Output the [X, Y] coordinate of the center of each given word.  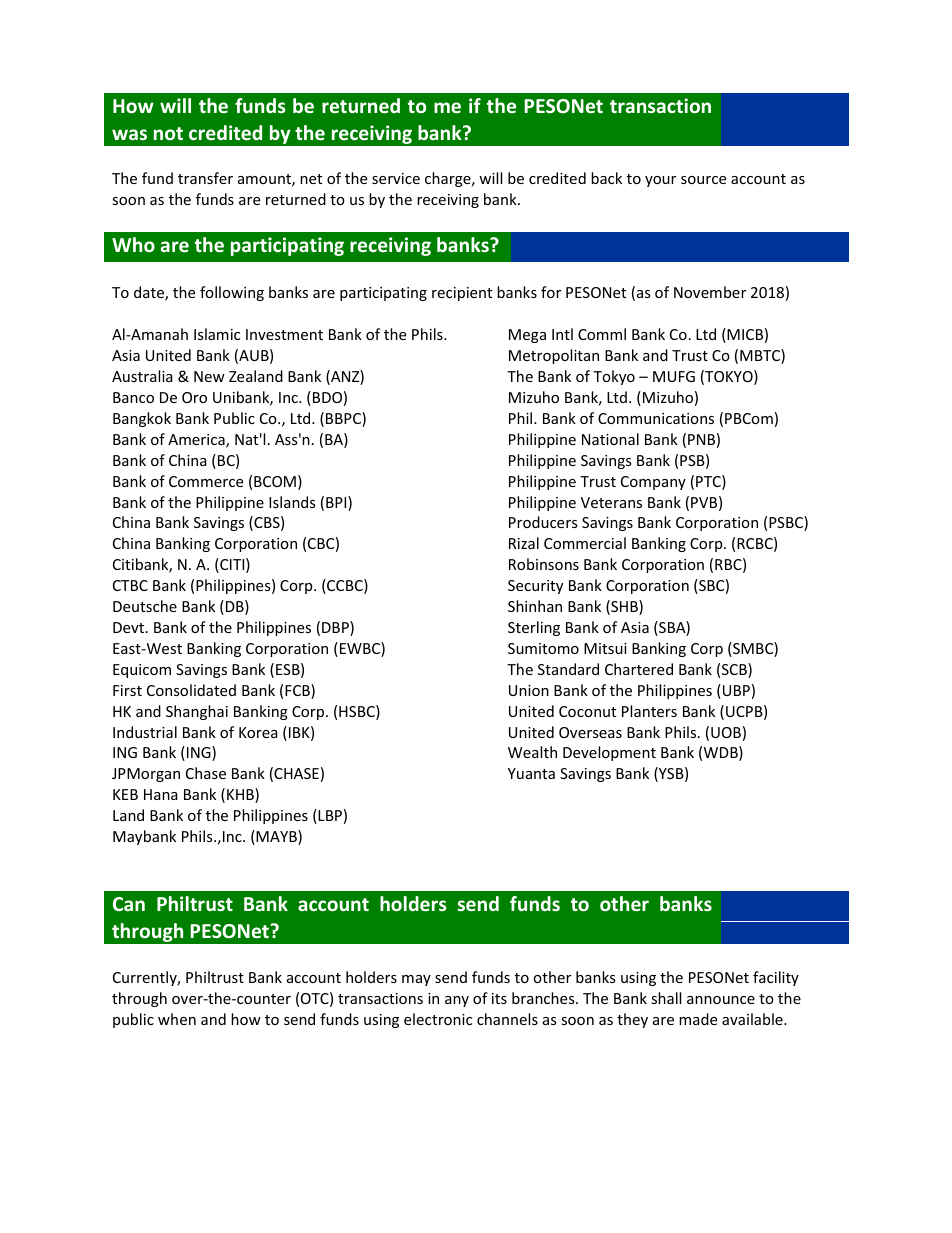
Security [535, 587]
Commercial [585, 543]
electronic [438, 1019]
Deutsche [145, 606]
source [703, 180]
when [177, 1019]
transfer [205, 178]
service [396, 178]
